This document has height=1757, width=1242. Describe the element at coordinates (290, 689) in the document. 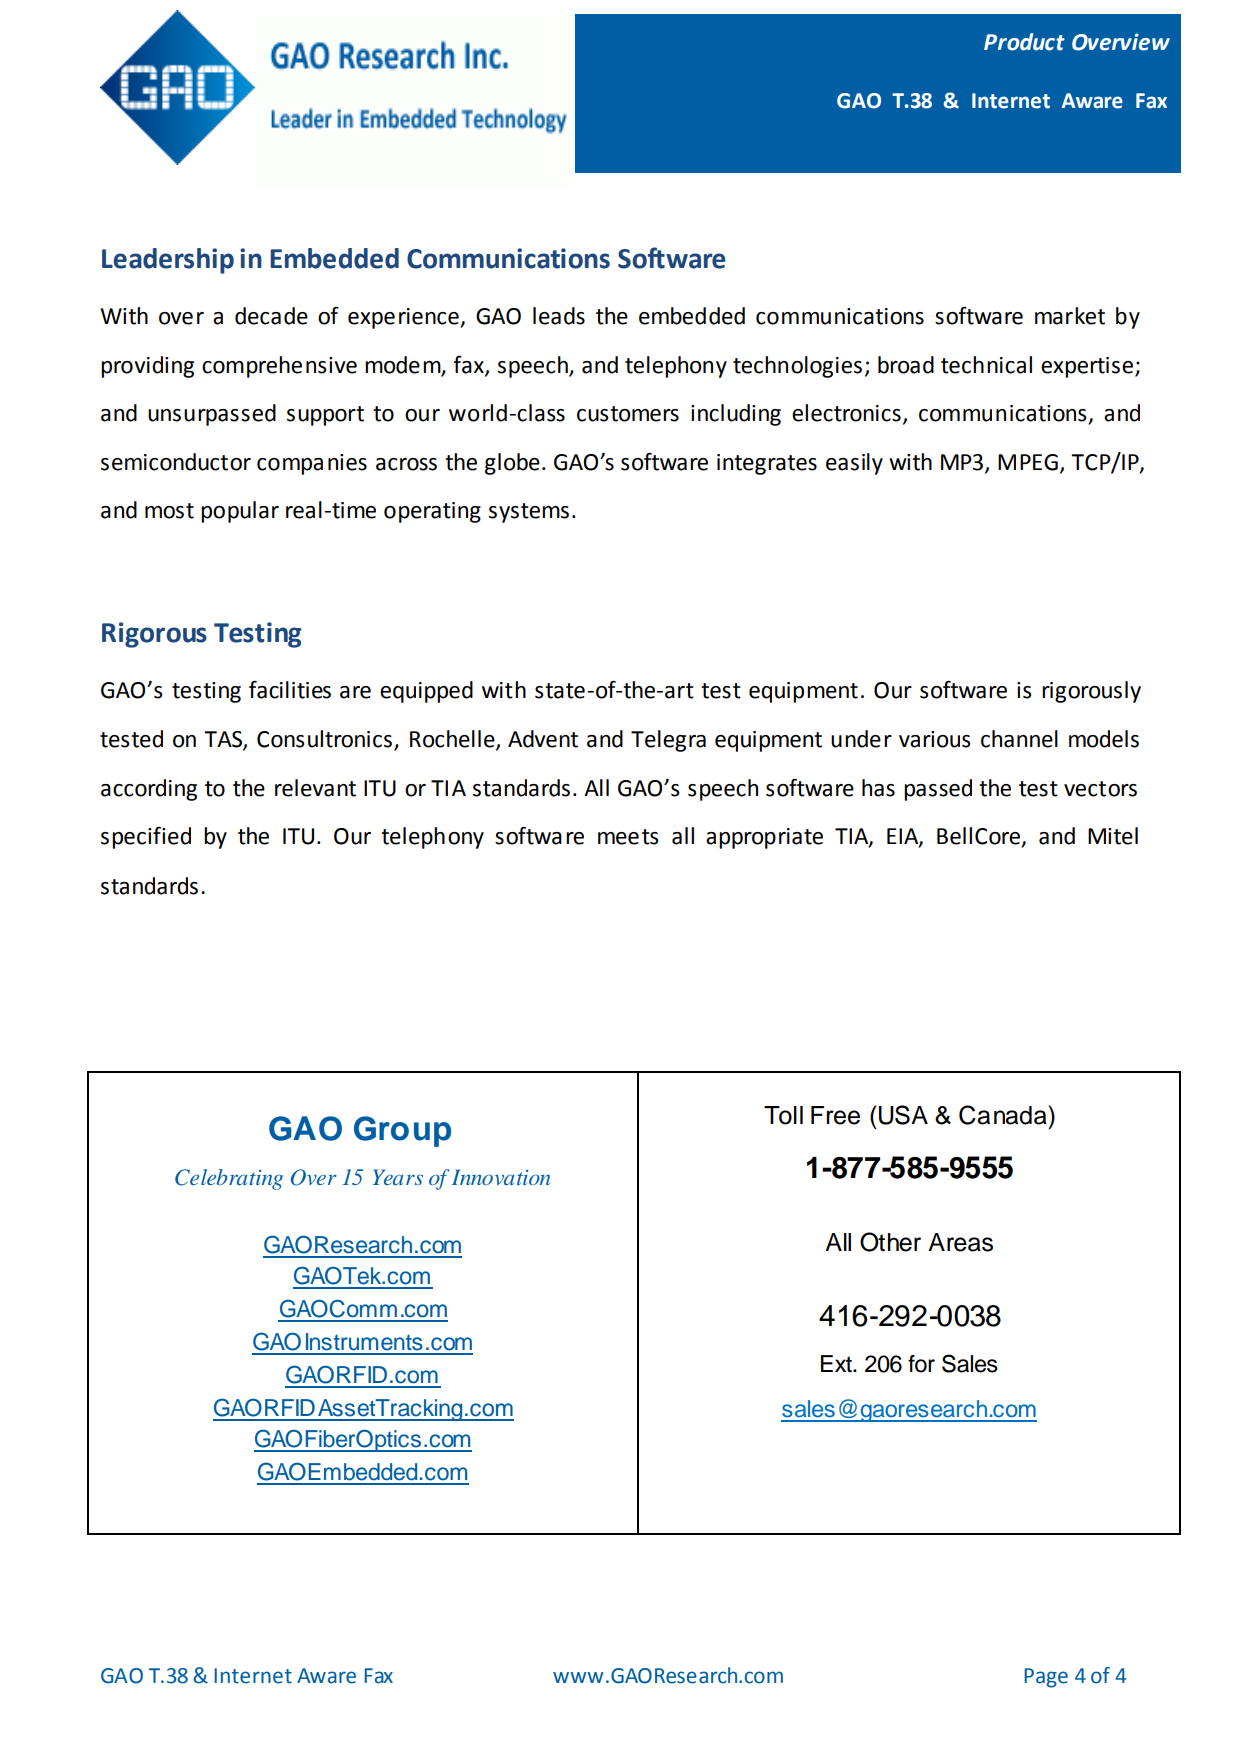

I see `facilities` at that location.
